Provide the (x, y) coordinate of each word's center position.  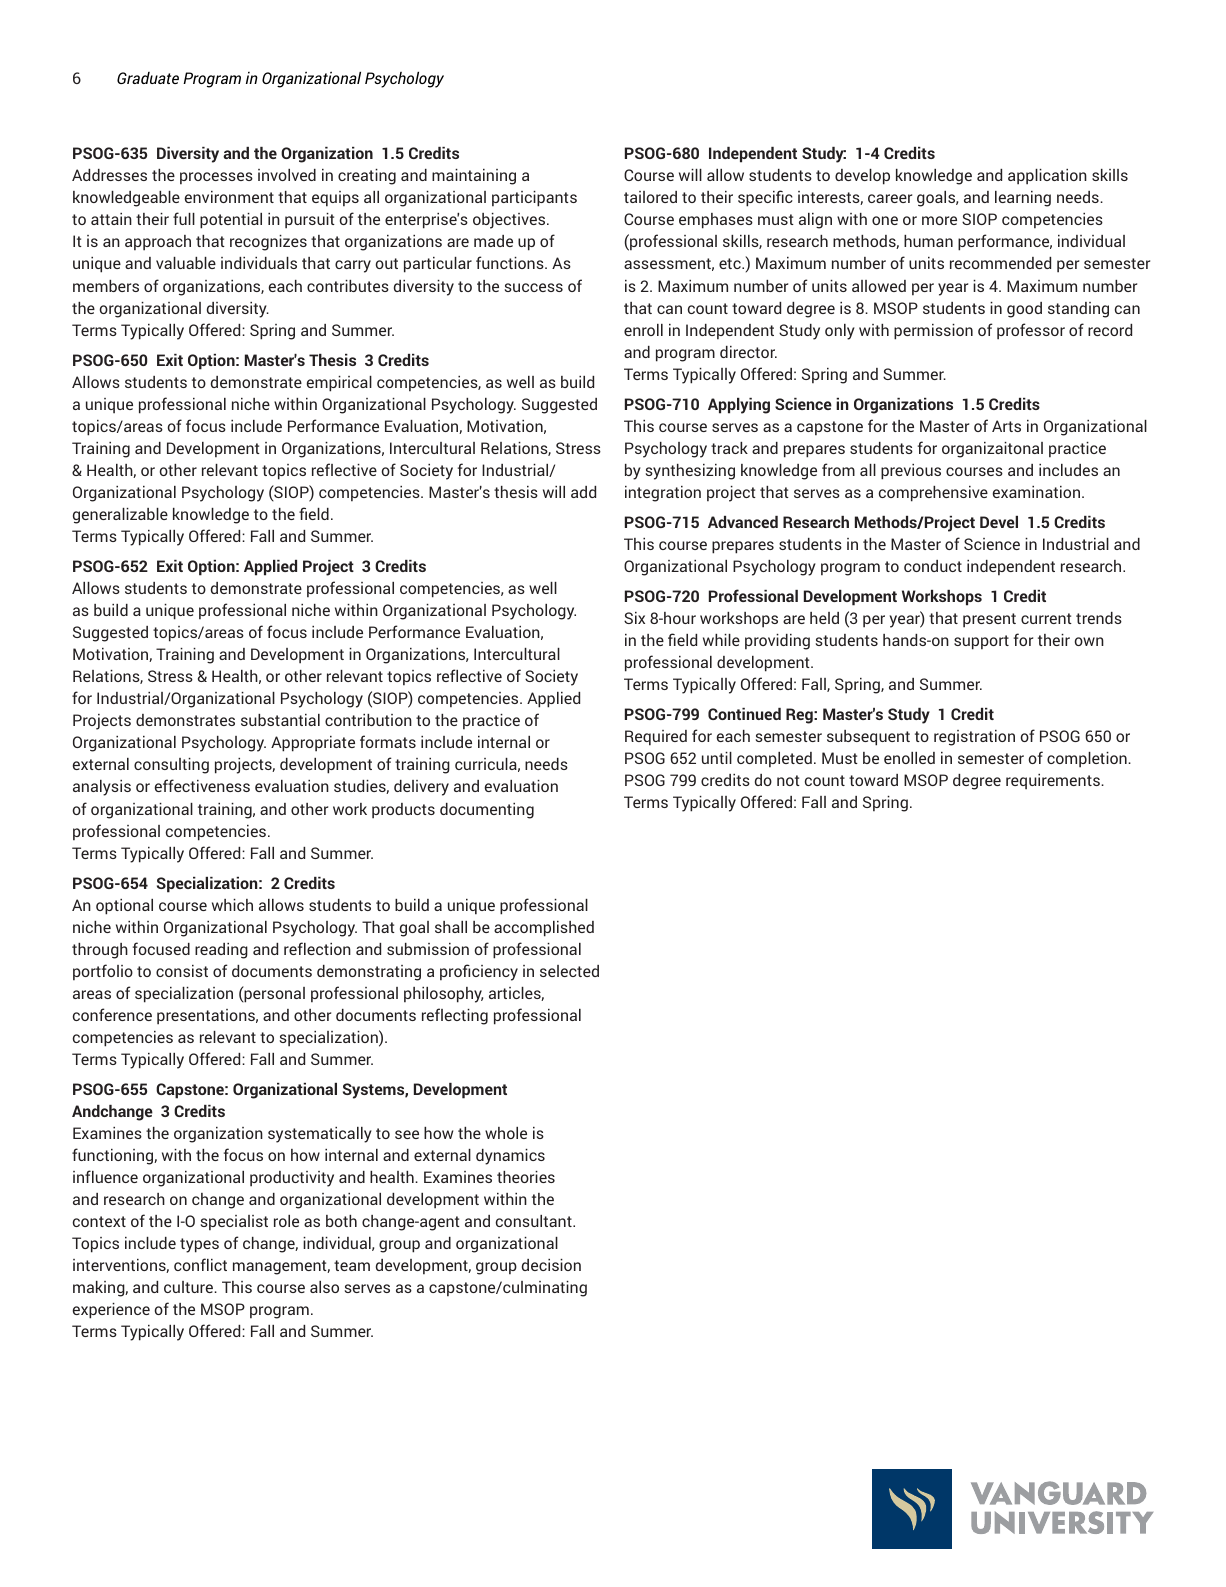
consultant (535, 1221)
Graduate (148, 78)
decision (551, 1265)
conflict (200, 1264)
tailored (650, 197)
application (1047, 177)
